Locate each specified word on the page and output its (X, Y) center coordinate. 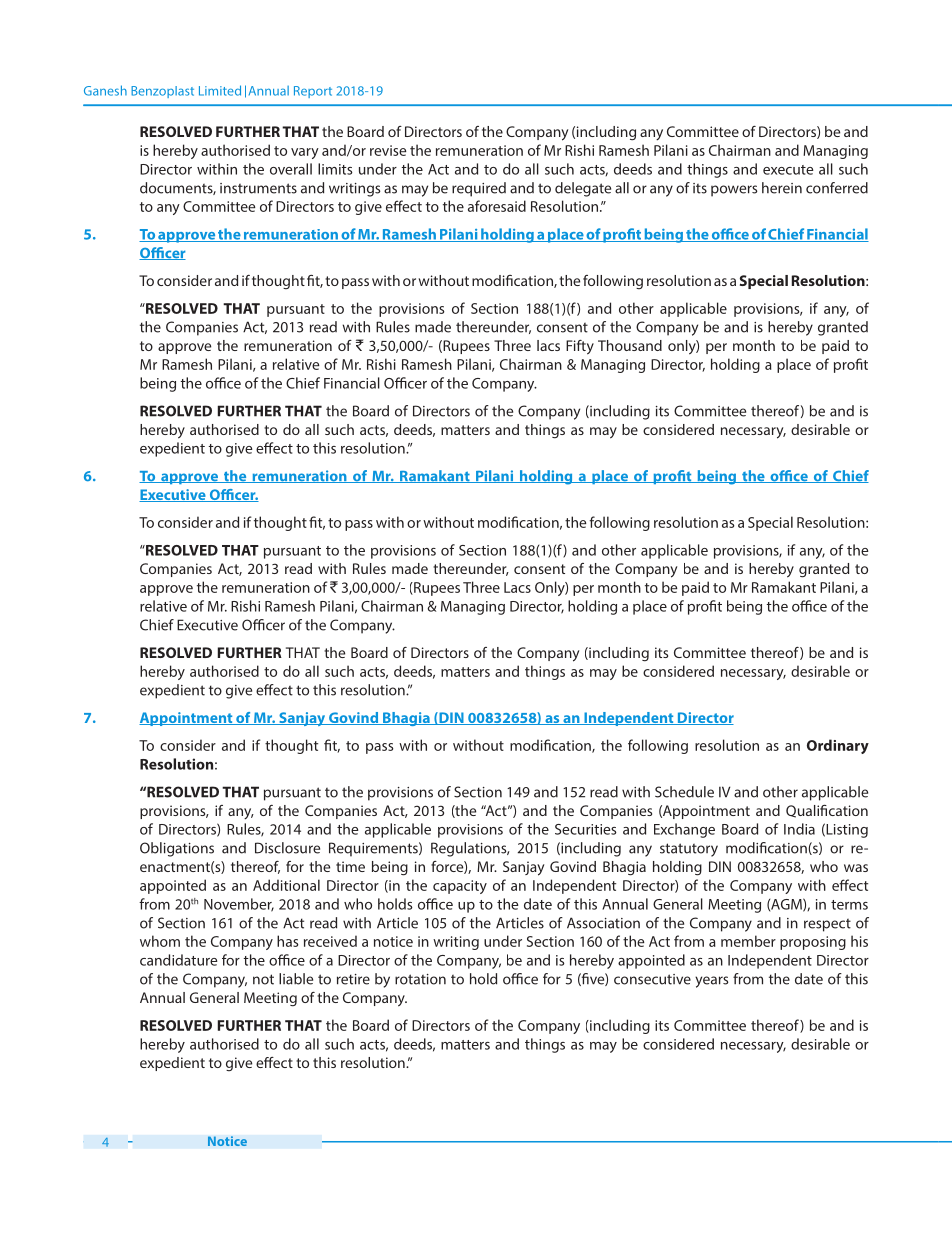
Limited (220, 90)
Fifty (580, 347)
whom (160, 941)
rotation (420, 979)
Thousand (630, 345)
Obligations (177, 849)
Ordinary (838, 746)
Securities (586, 829)
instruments (258, 188)
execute (788, 170)
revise (388, 150)
